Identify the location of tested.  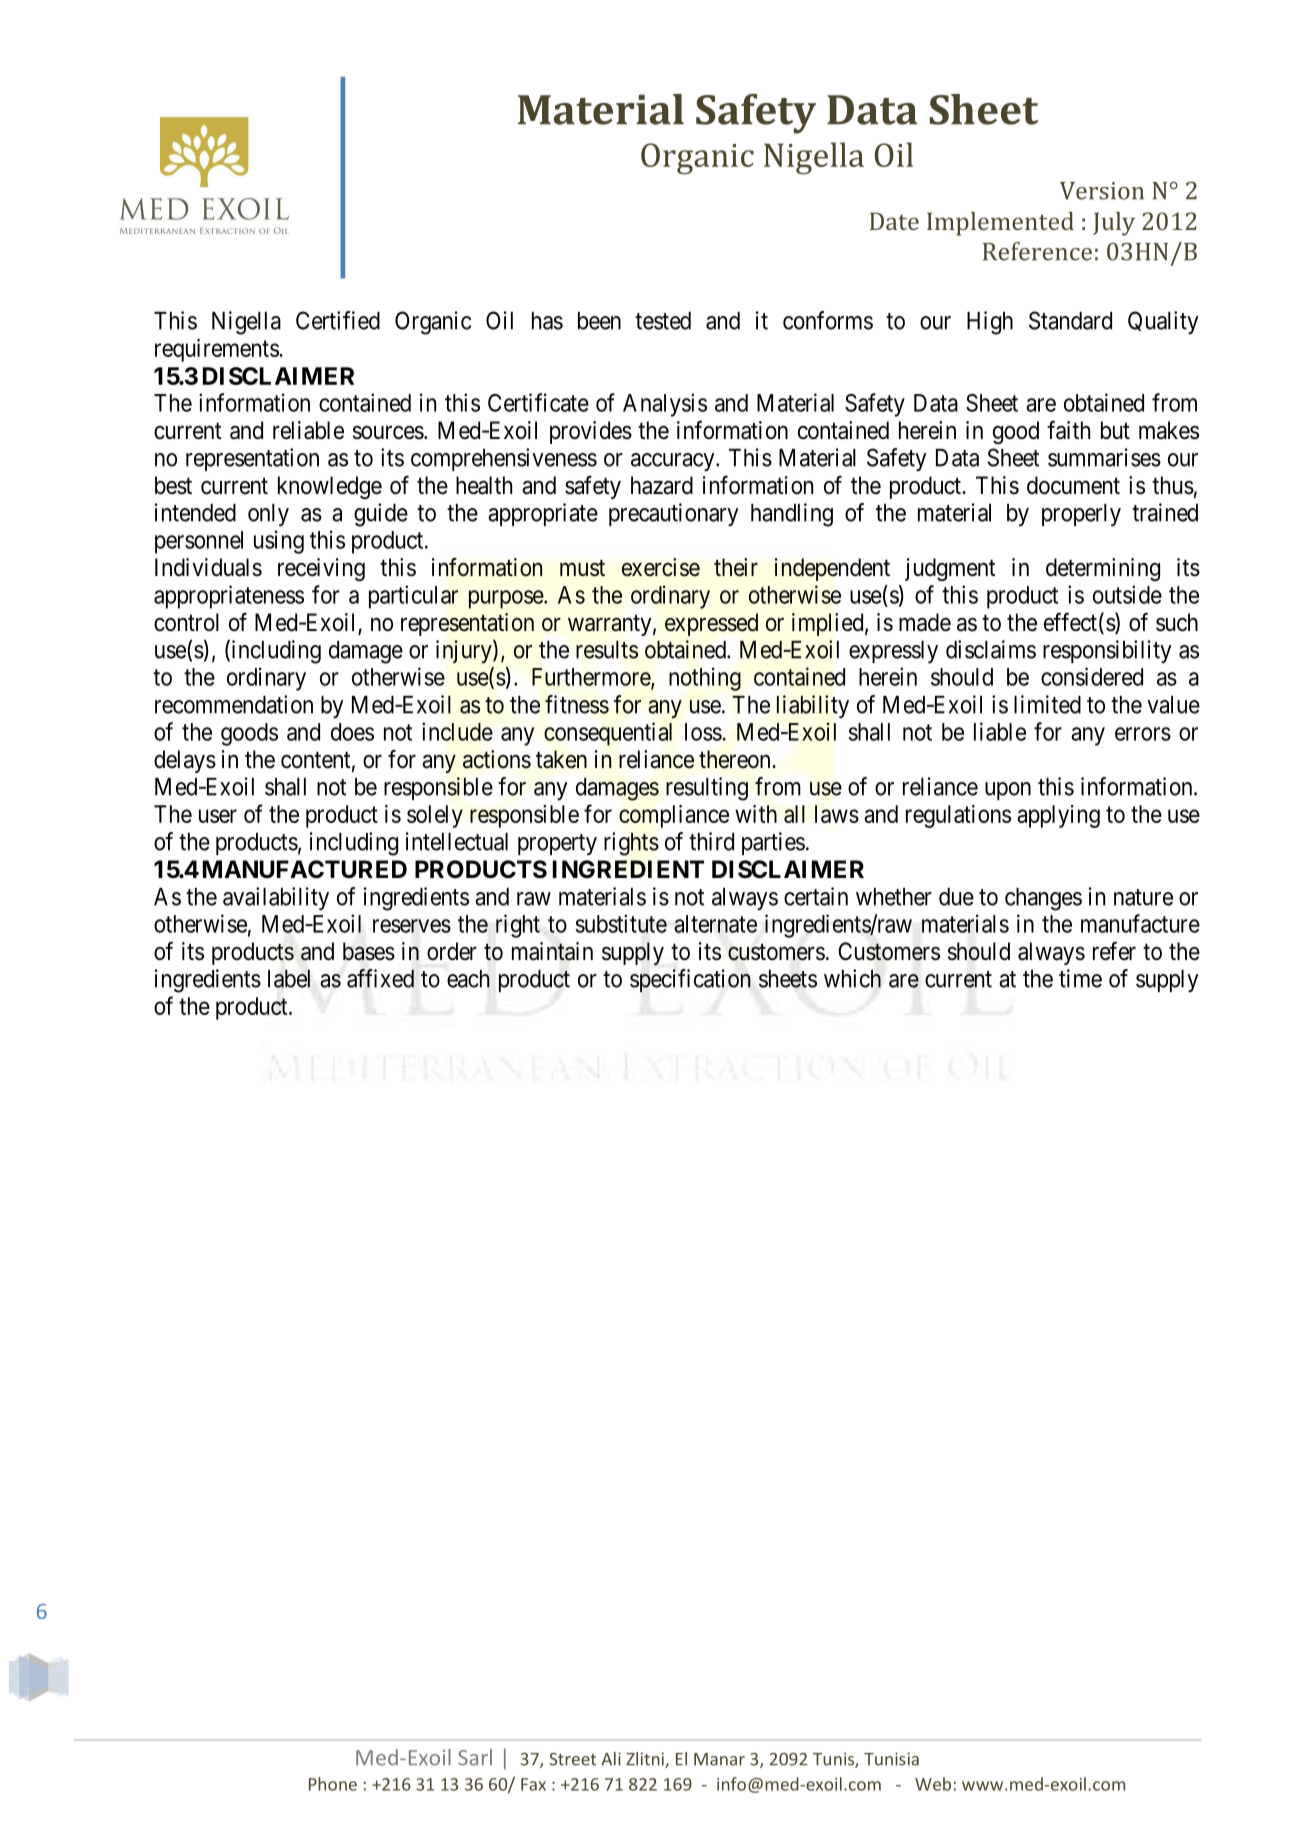
(663, 321).
